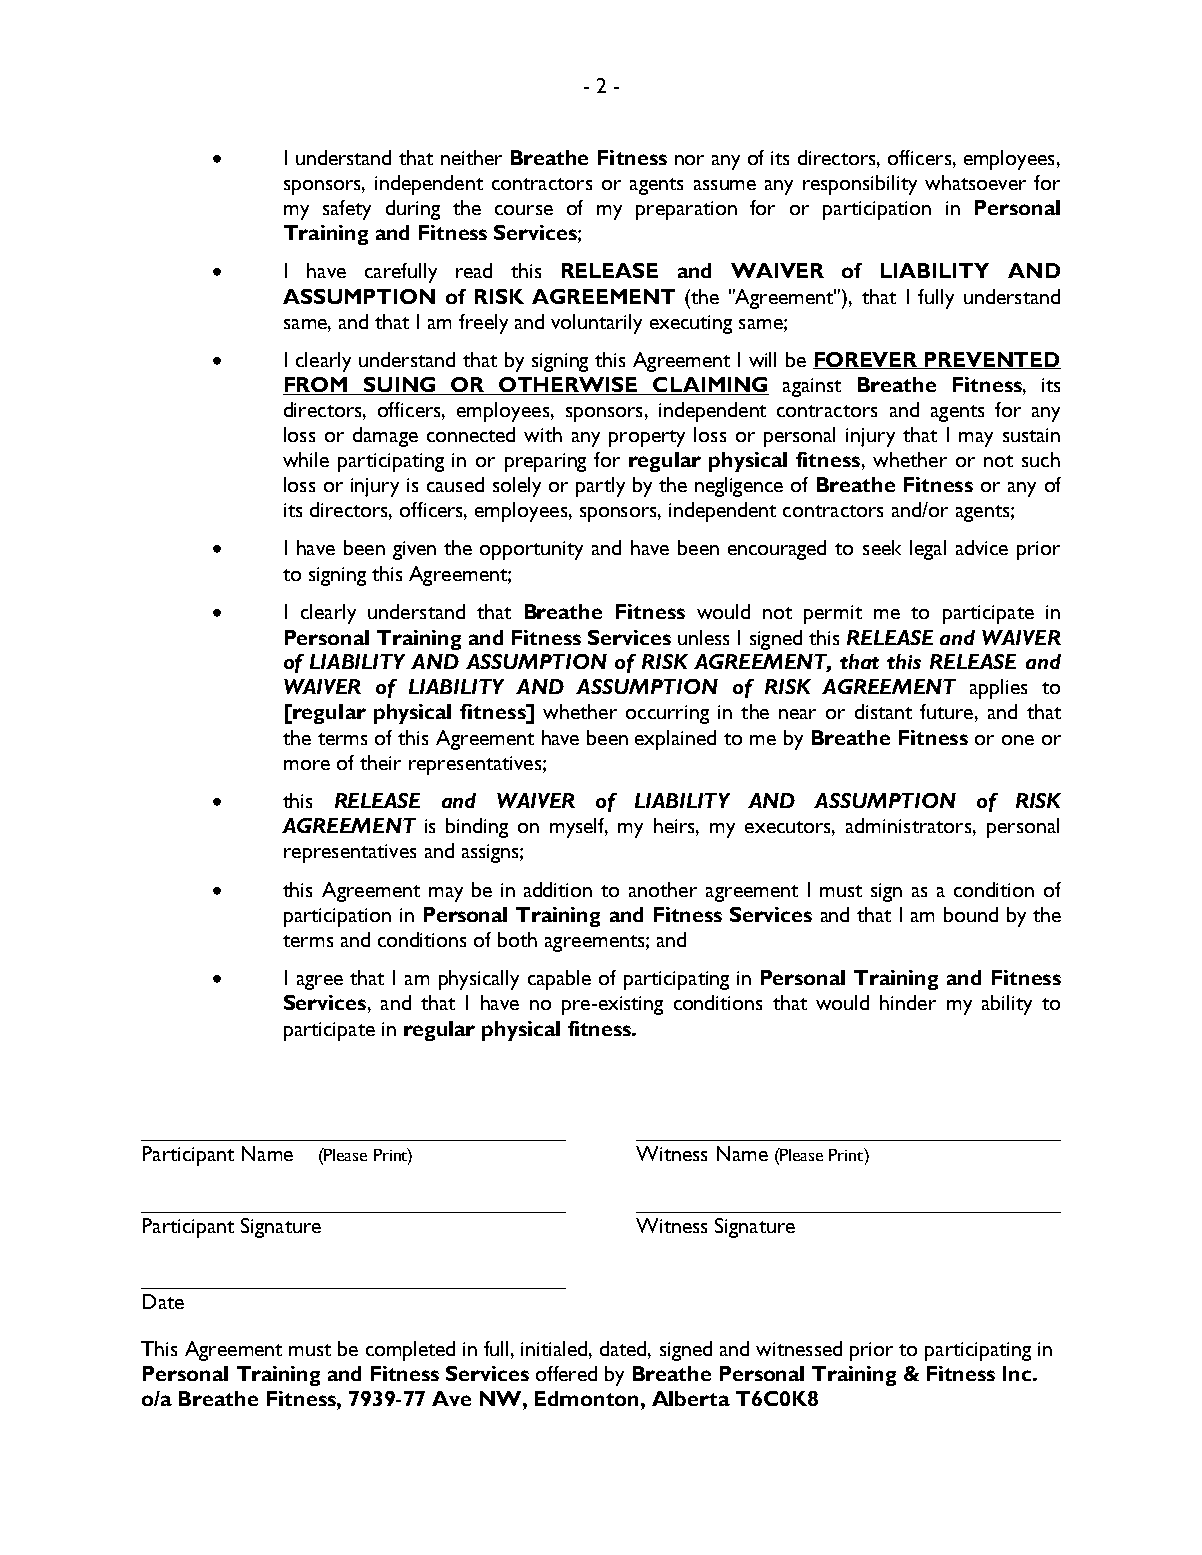  What do you see at coordinates (1018, 1373) in the image?
I see `Inc` at bounding box center [1018, 1373].
